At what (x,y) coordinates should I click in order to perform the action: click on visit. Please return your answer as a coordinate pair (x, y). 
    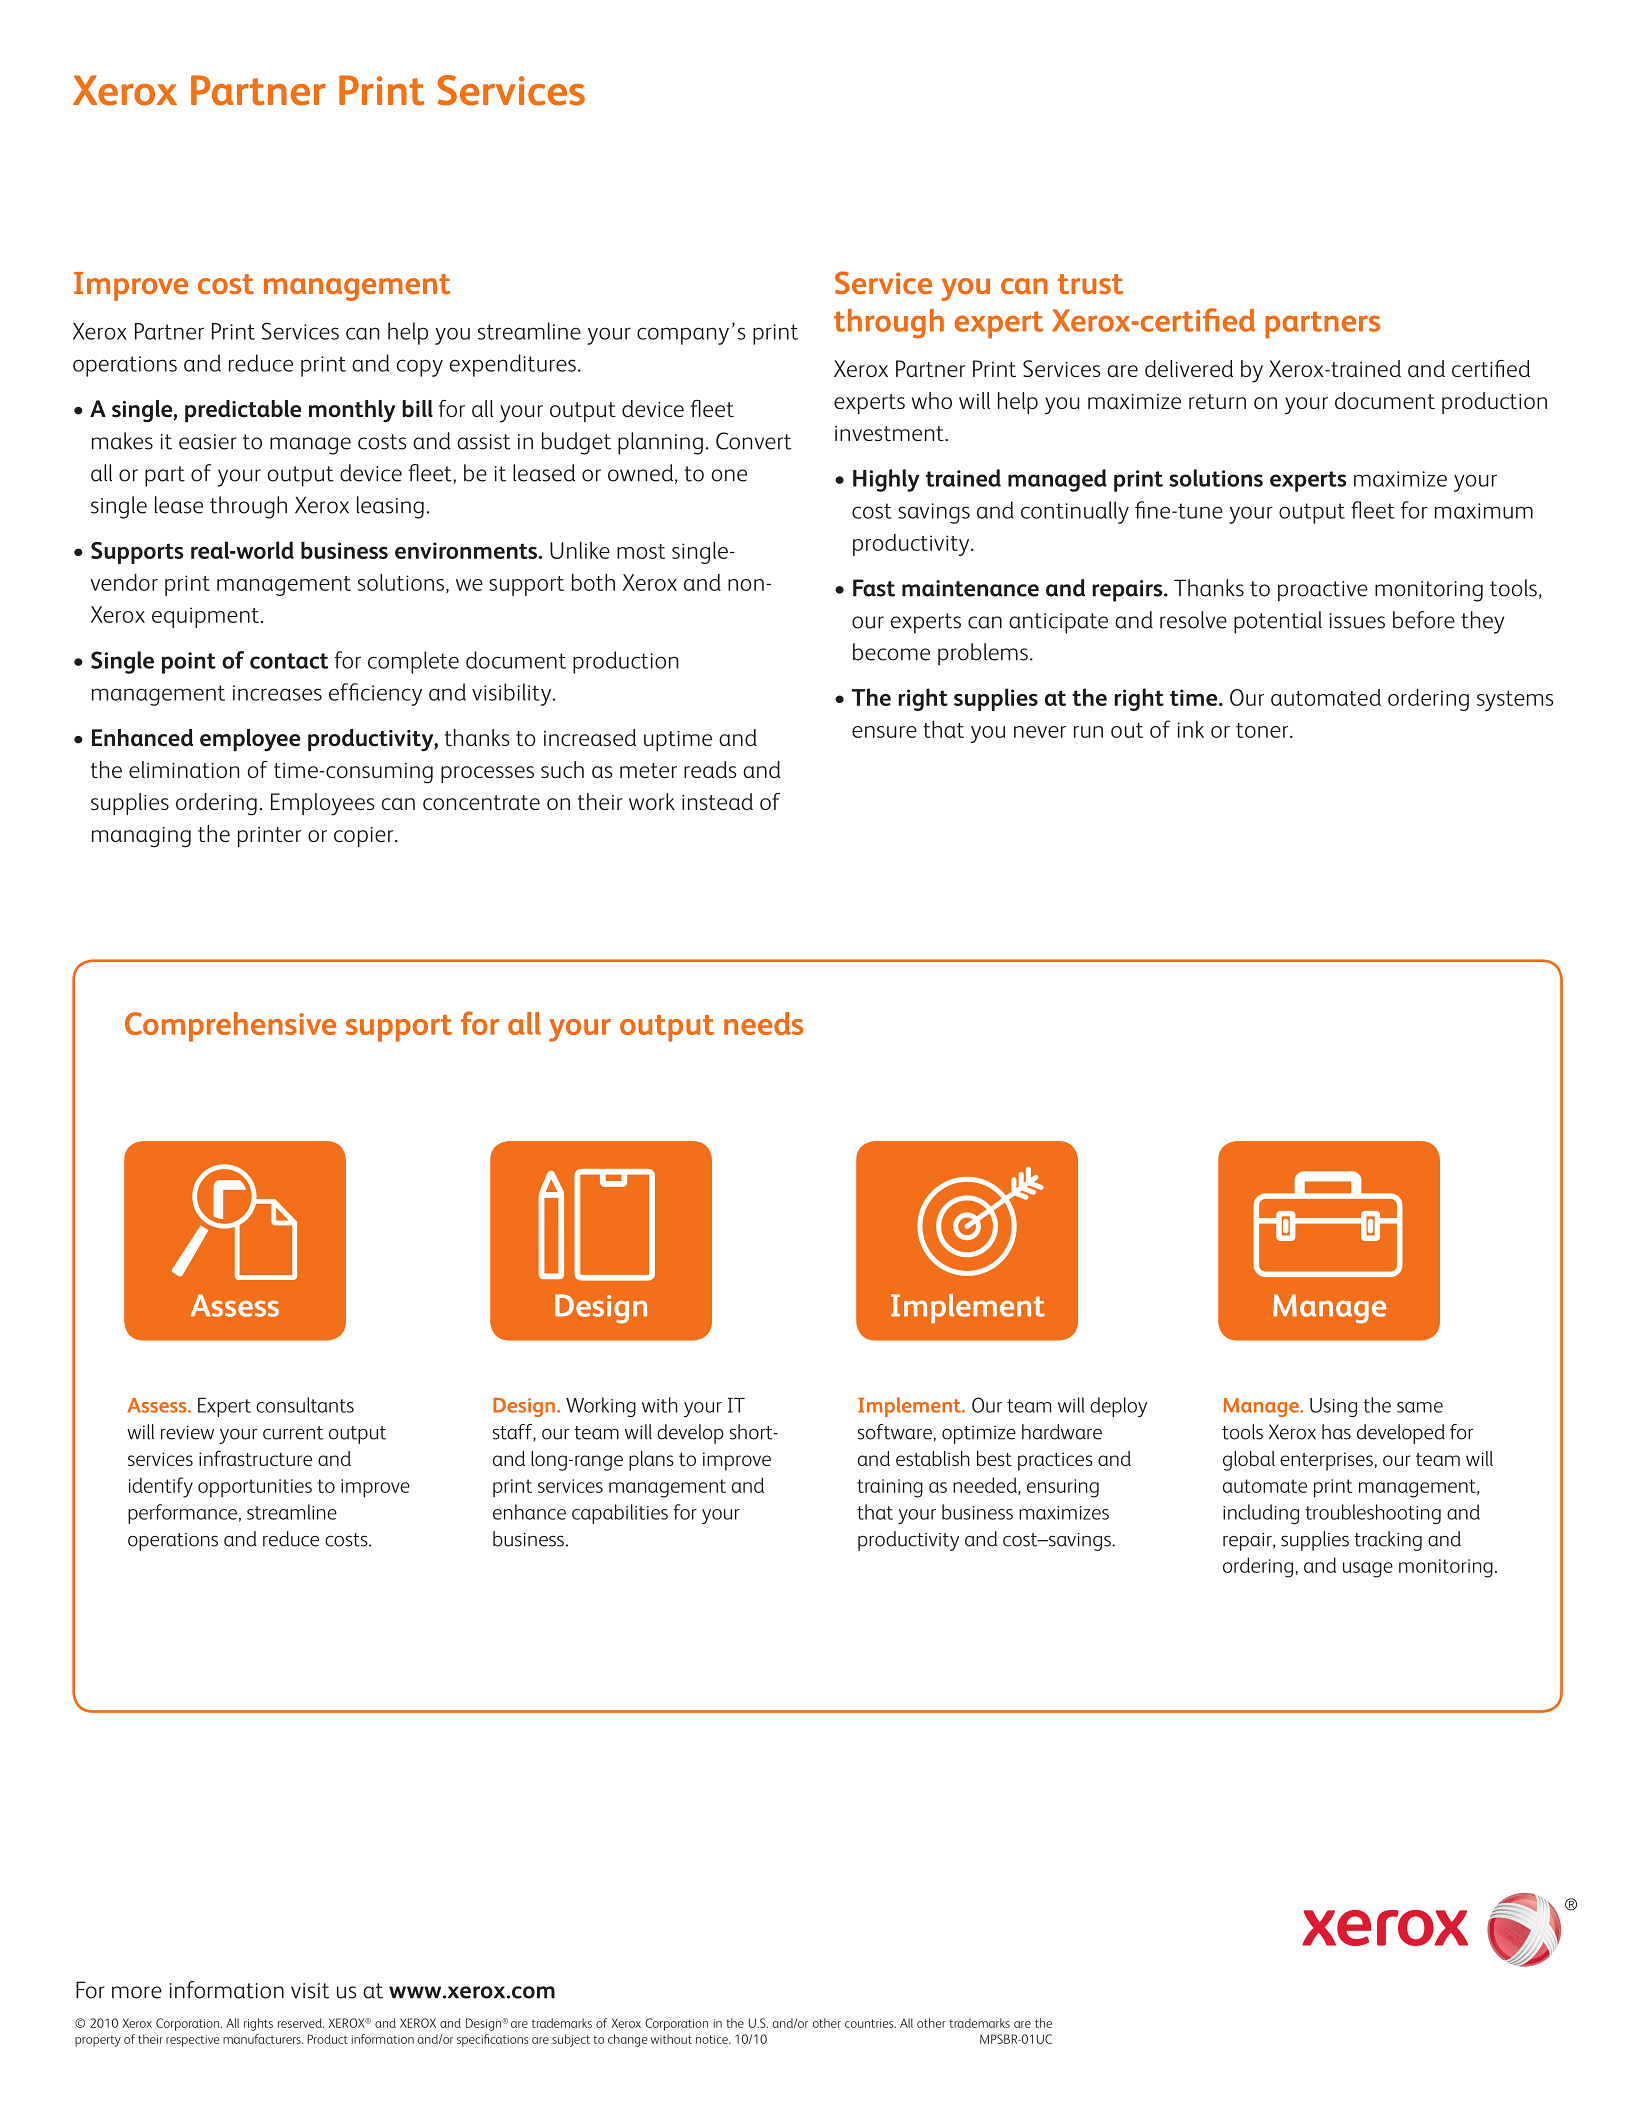
    Looking at the image, I should click on (310, 1991).
